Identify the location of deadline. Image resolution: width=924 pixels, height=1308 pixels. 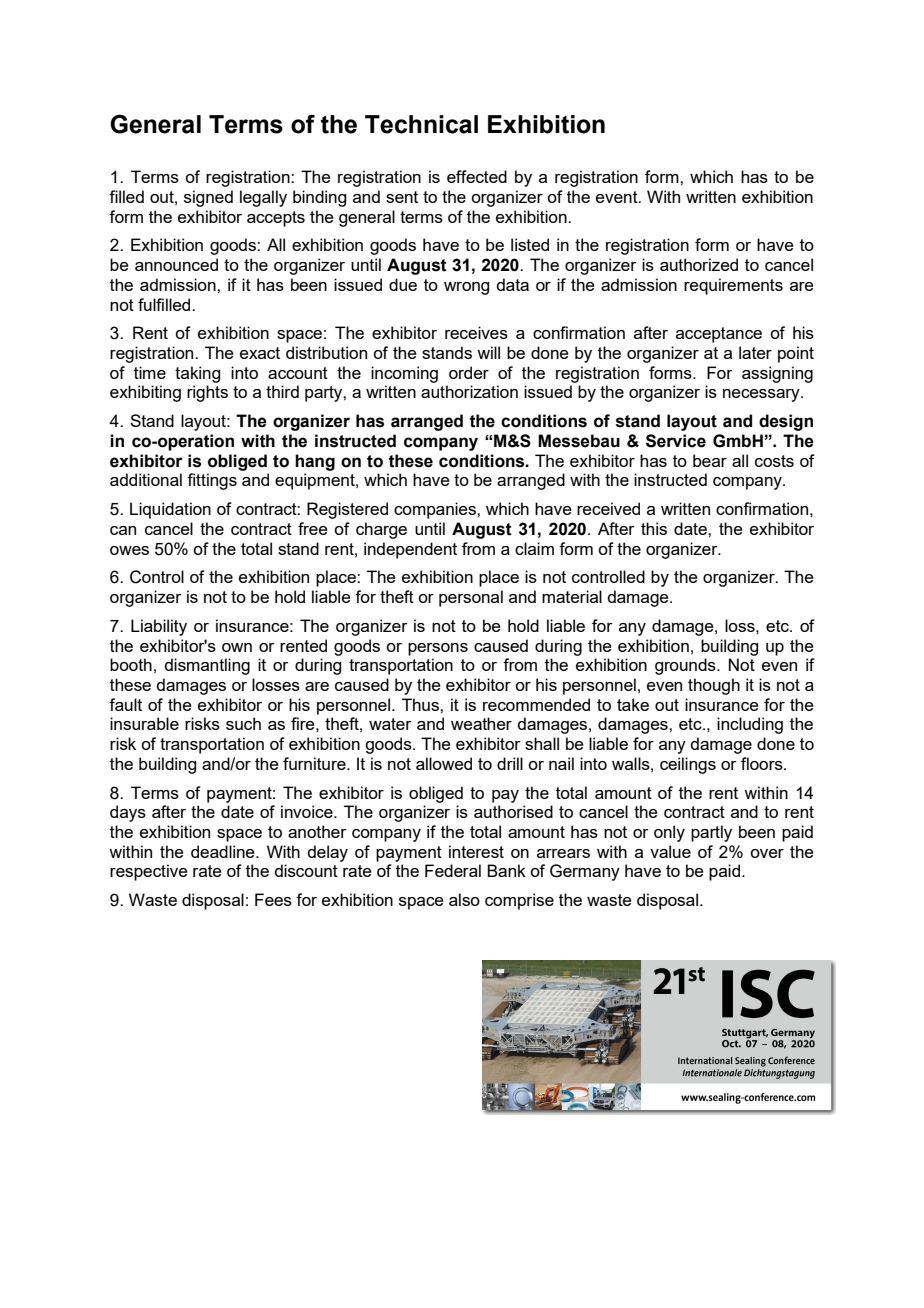
(224, 851).
